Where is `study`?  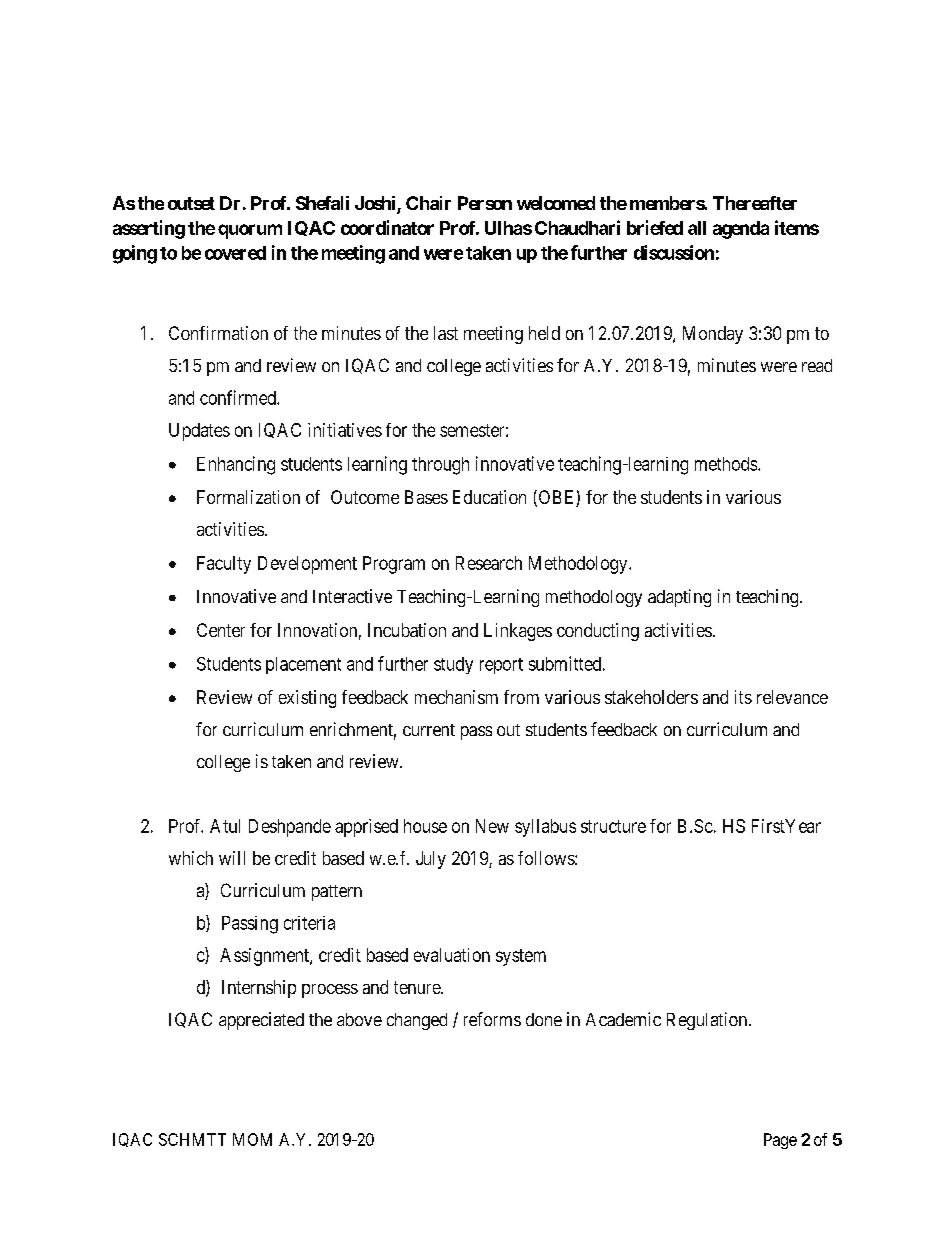 study is located at coordinates (453, 665).
